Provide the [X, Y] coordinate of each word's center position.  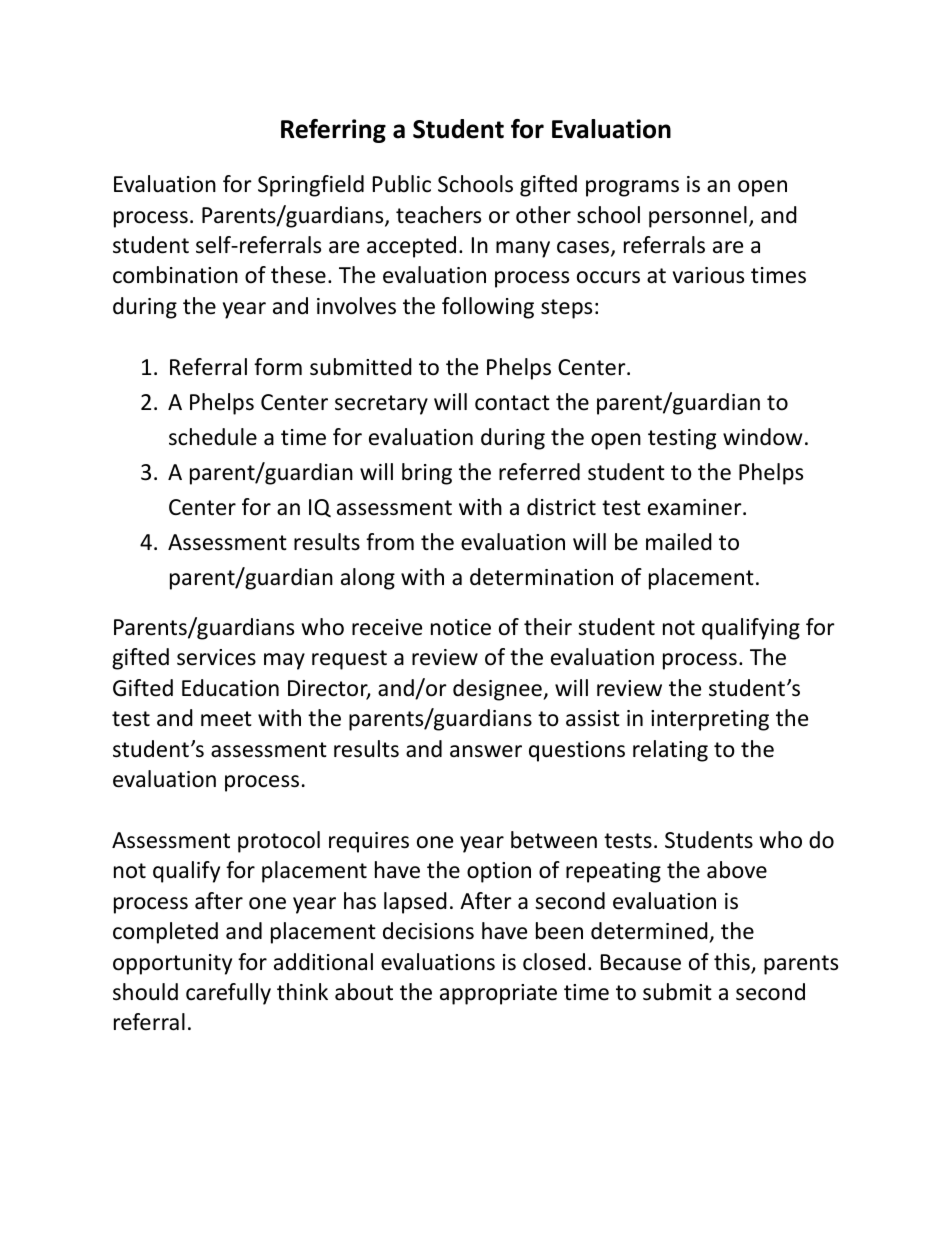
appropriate [498, 994]
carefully [228, 994]
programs [632, 188]
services [216, 657]
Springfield [311, 186]
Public [402, 184]
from [390, 542]
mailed [679, 542]
